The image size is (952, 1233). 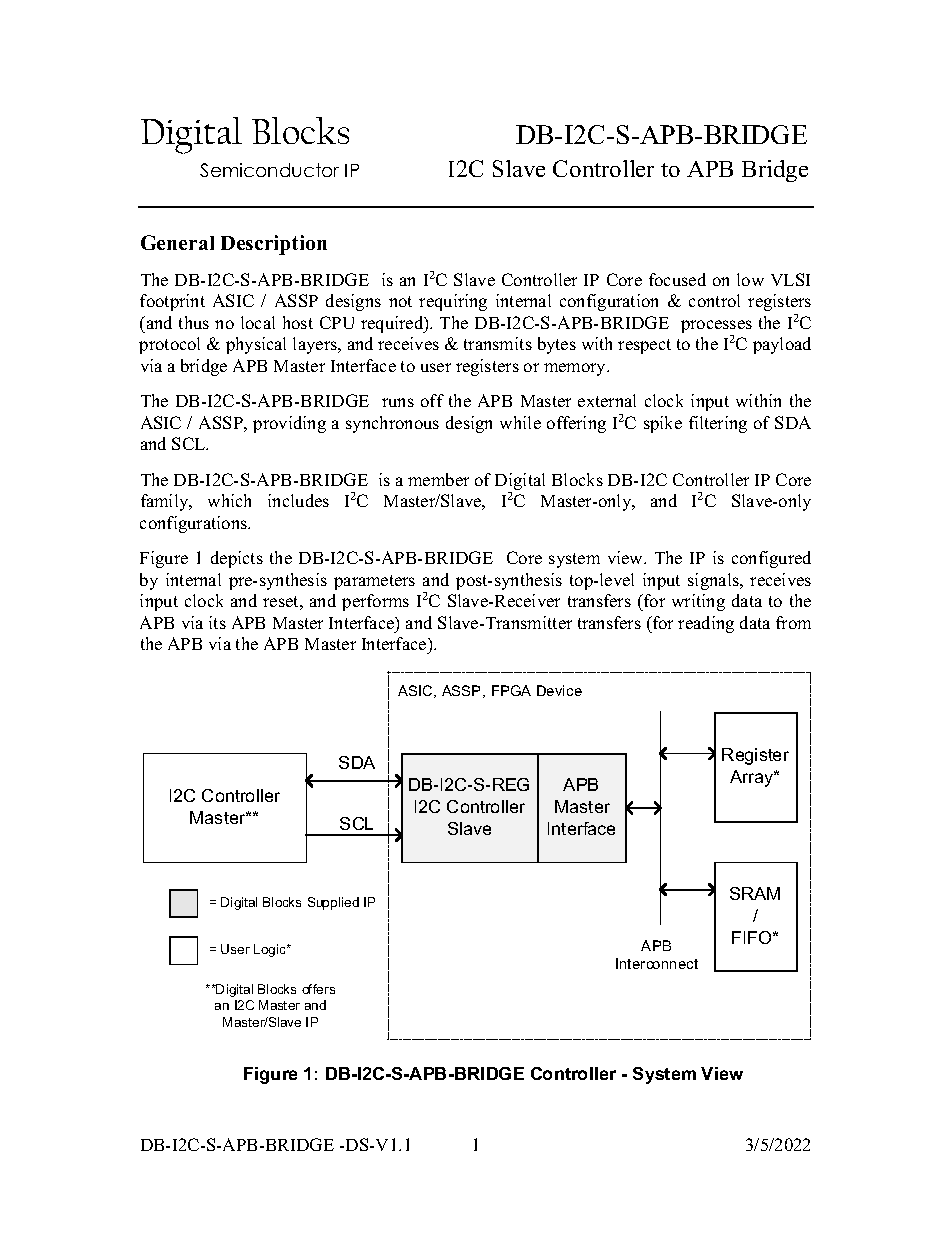 I want to click on requiring, so click(x=453, y=302).
